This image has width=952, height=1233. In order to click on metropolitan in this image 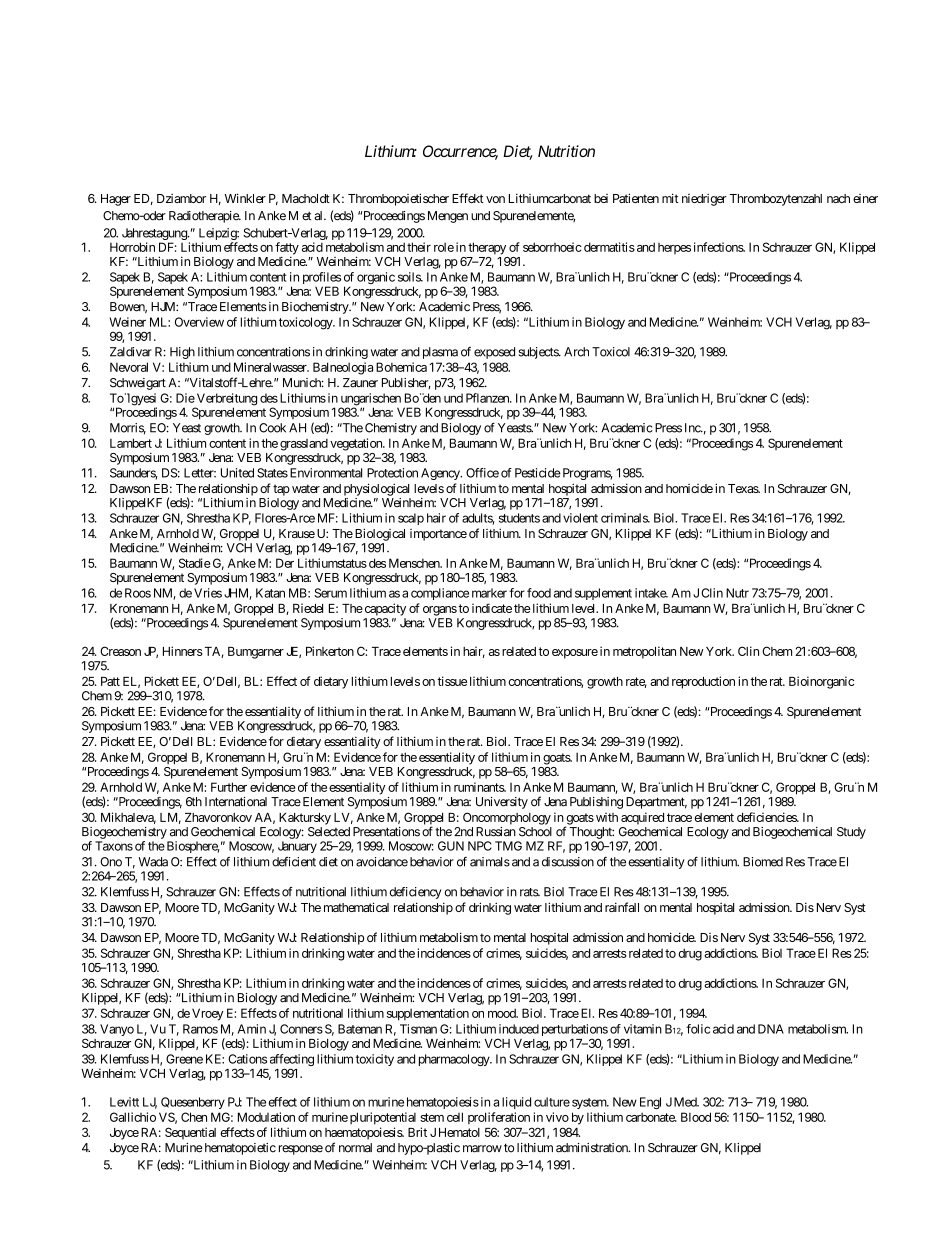, I will do `click(644, 652)`.
